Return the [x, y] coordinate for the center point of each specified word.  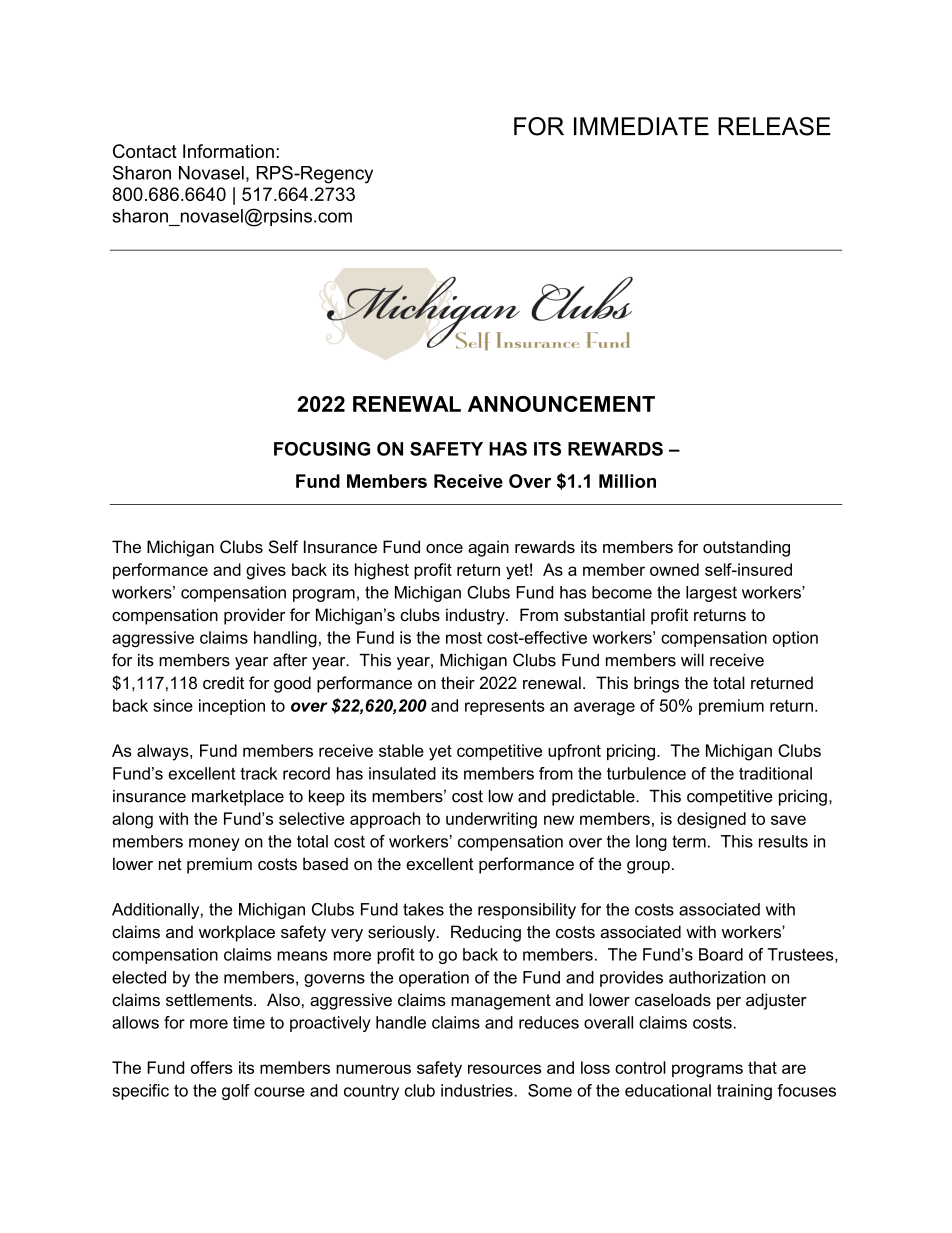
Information [228, 151]
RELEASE [774, 126]
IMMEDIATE [641, 126]
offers [212, 1067]
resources [504, 1069]
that [762, 1067]
